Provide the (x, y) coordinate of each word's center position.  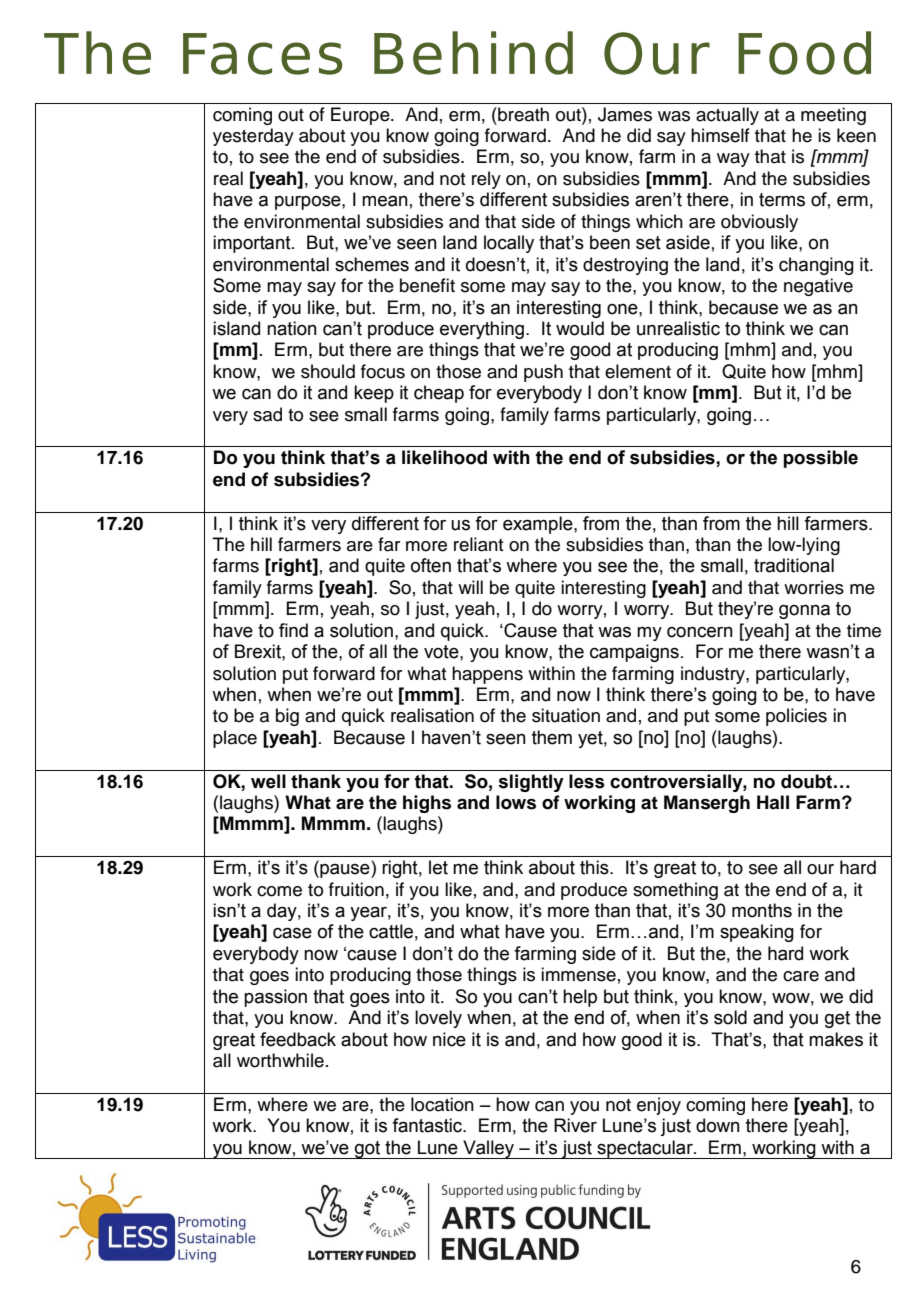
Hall (773, 802)
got (368, 1150)
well (268, 781)
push (543, 373)
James (625, 114)
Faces (262, 54)
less (587, 781)
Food (804, 53)
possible (820, 459)
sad (267, 414)
